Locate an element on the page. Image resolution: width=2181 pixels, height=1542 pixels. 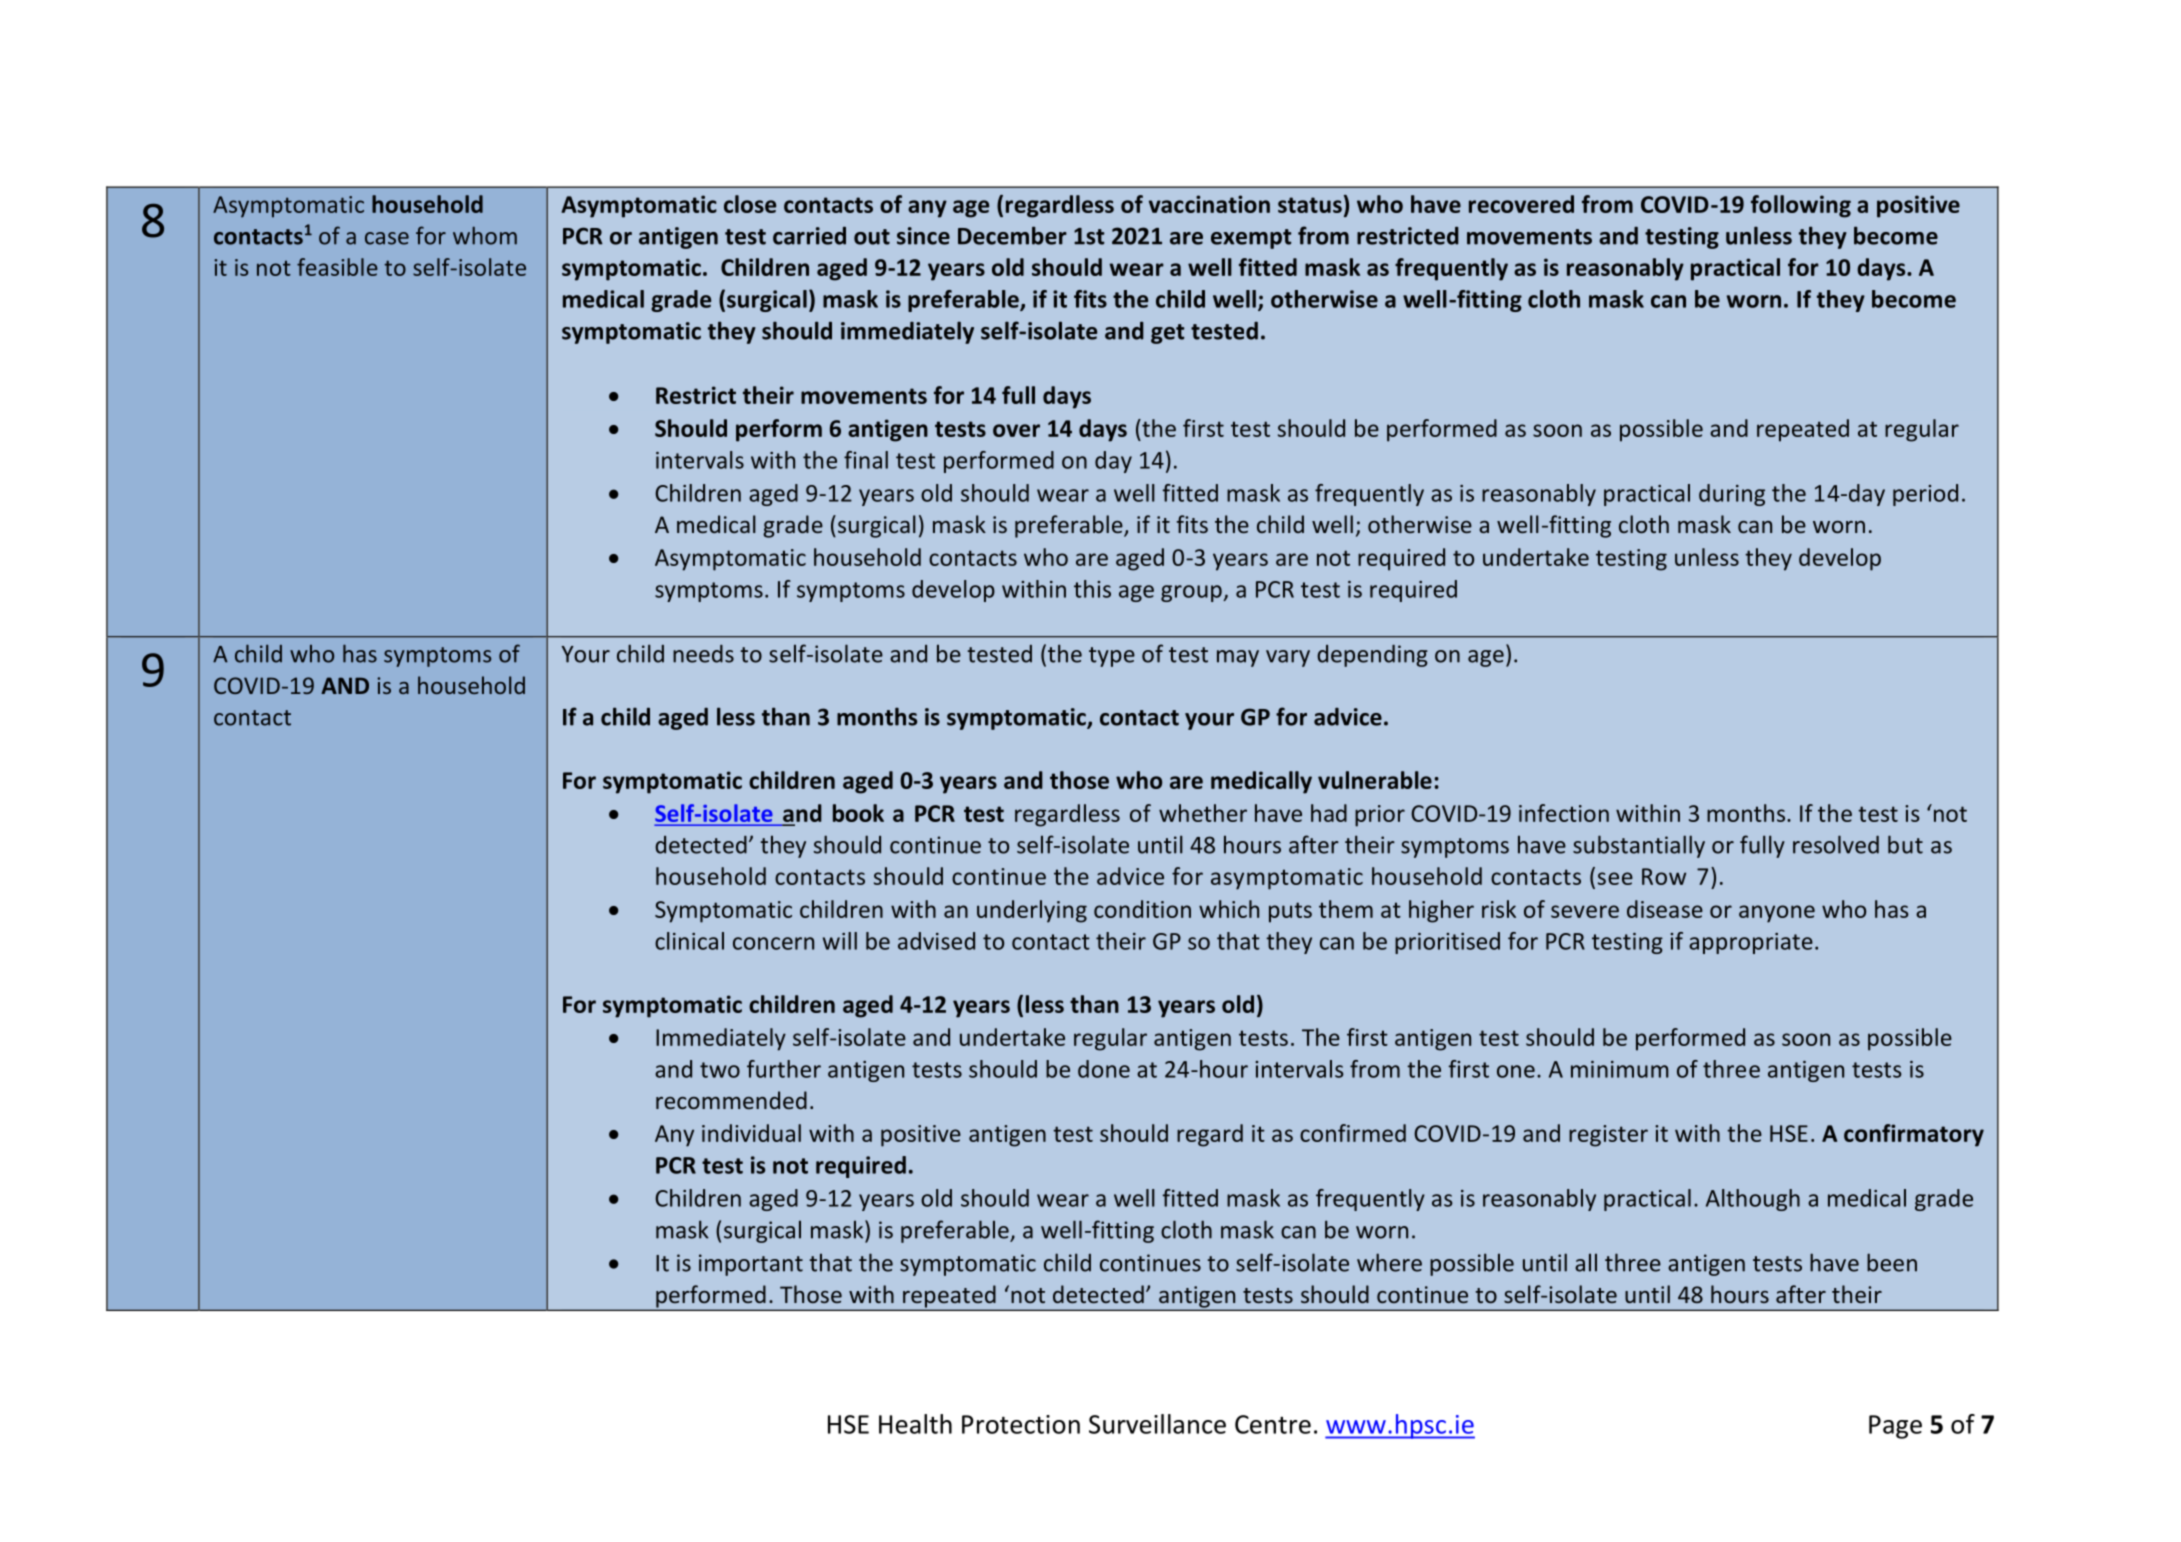
this is located at coordinates (1092, 589).
